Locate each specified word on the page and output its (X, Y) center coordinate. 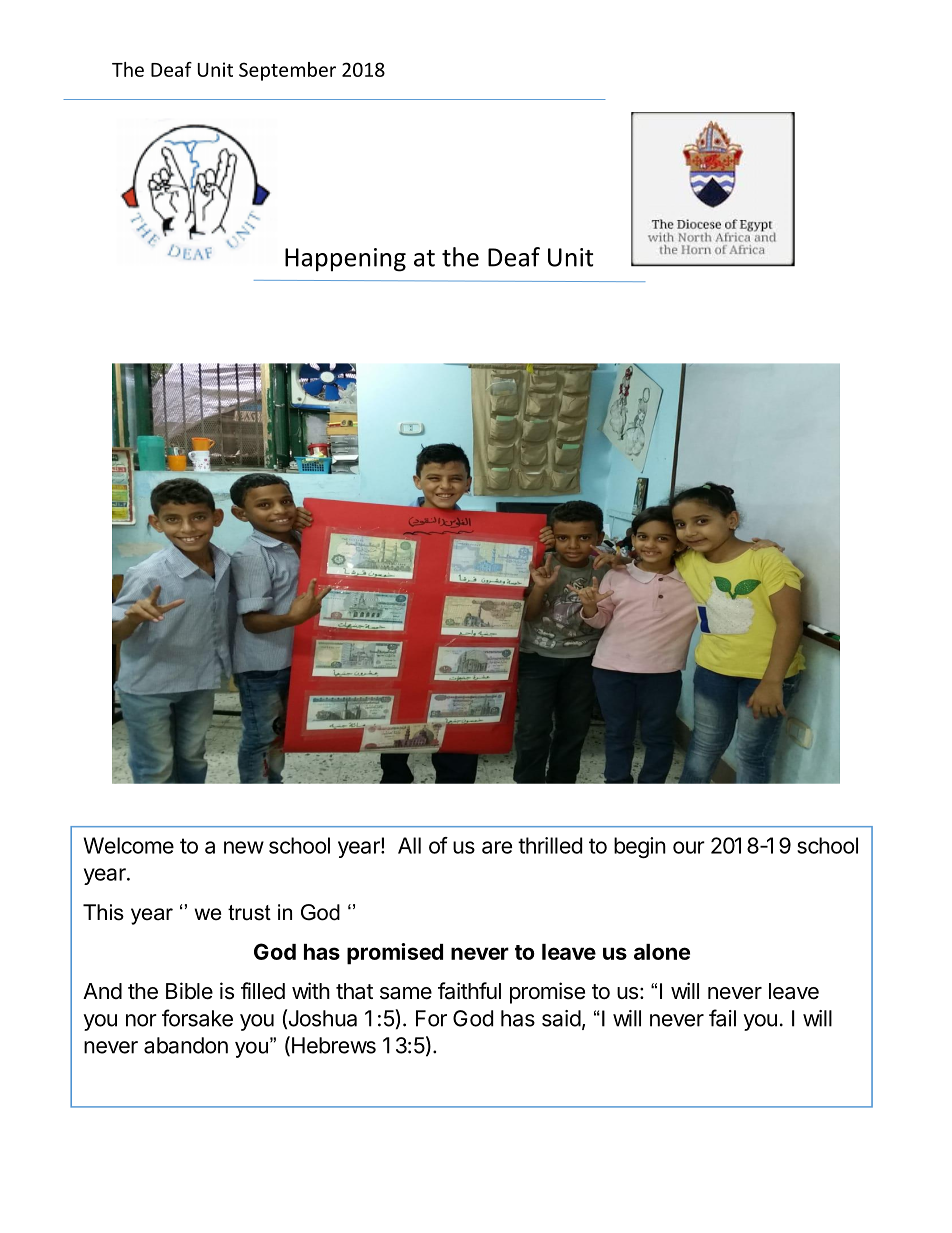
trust (249, 913)
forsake (197, 1018)
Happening (345, 260)
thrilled (550, 845)
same (406, 993)
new (244, 847)
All (409, 845)
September (287, 71)
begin (640, 847)
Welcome (128, 845)
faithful (469, 991)
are (497, 847)
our (689, 847)
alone (662, 952)
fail (722, 1018)
